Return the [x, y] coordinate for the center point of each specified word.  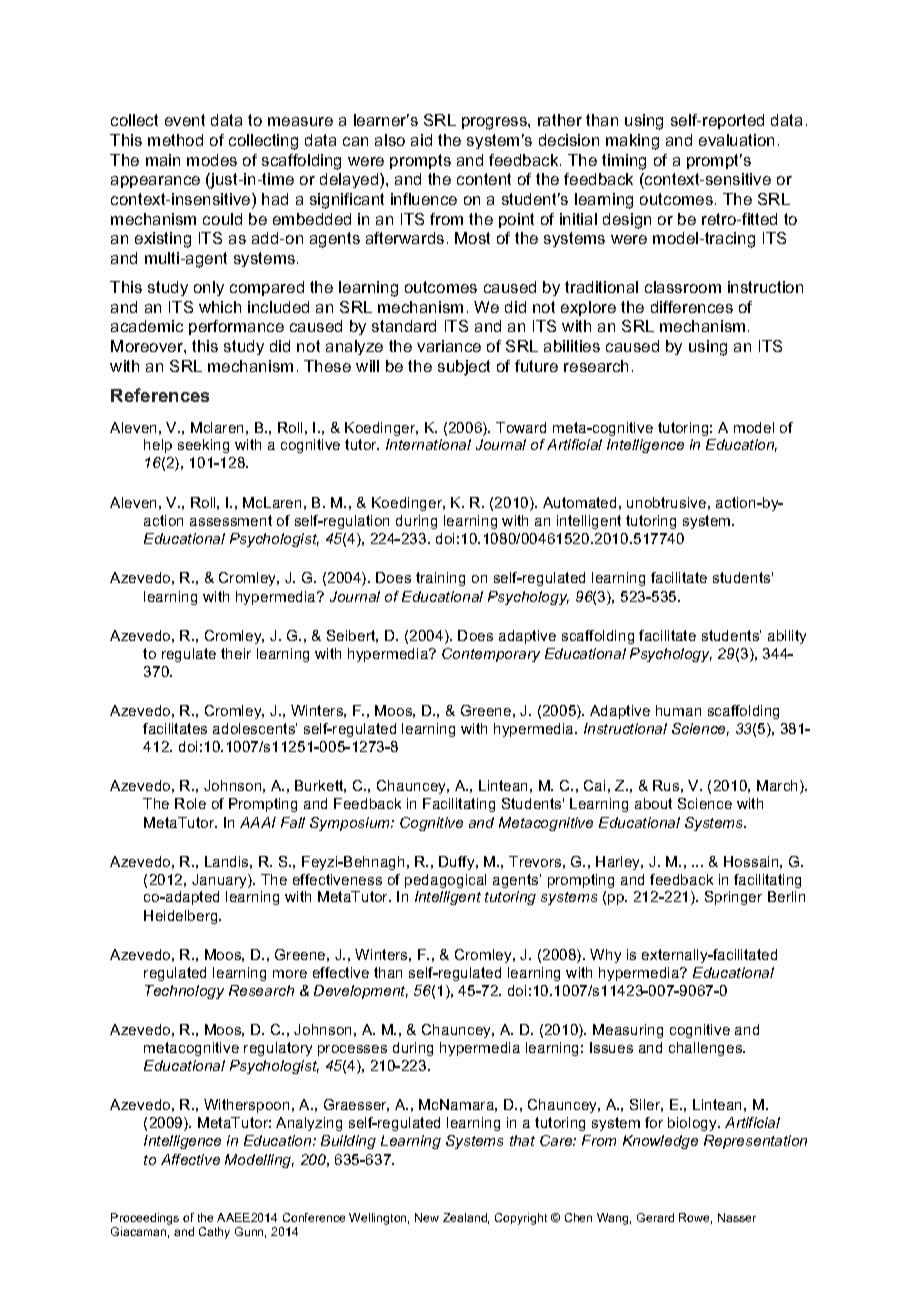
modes [212, 160]
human [678, 710]
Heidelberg [182, 917]
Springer [733, 898]
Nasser [737, 1217]
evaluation [736, 140]
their [236, 653]
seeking [203, 446]
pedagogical [445, 881]
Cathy [214, 1233]
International [428, 444]
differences [692, 307]
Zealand [466, 1218]
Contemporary [491, 655]
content [484, 179]
